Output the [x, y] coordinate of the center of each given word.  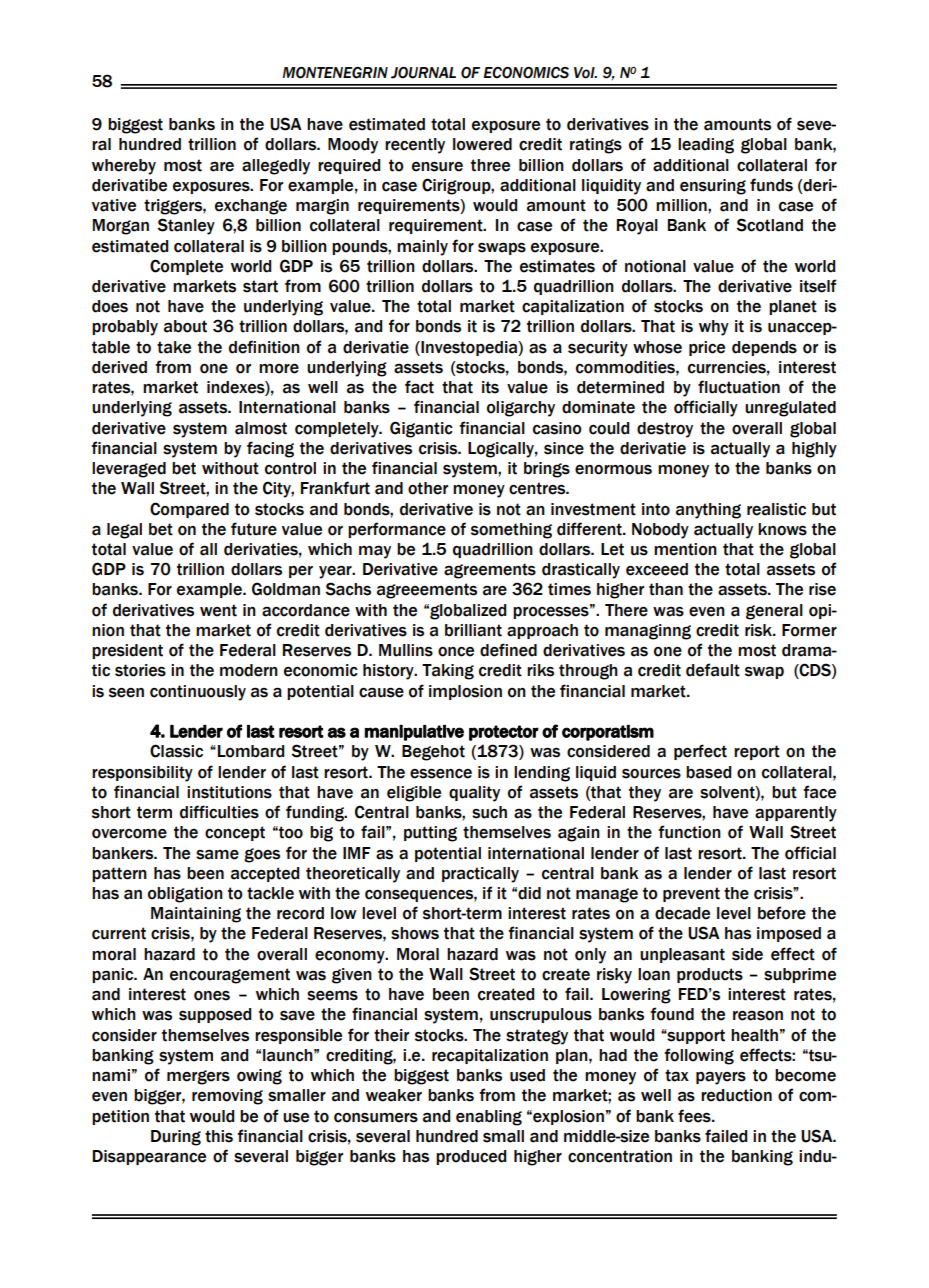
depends [764, 348]
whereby [124, 167]
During [176, 1138]
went [218, 610]
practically [480, 875]
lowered [482, 144]
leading [706, 146]
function [689, 832]
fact [419, 387]
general [774, 612]
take [174, 347]
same [217, 854]
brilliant [473, 630]
